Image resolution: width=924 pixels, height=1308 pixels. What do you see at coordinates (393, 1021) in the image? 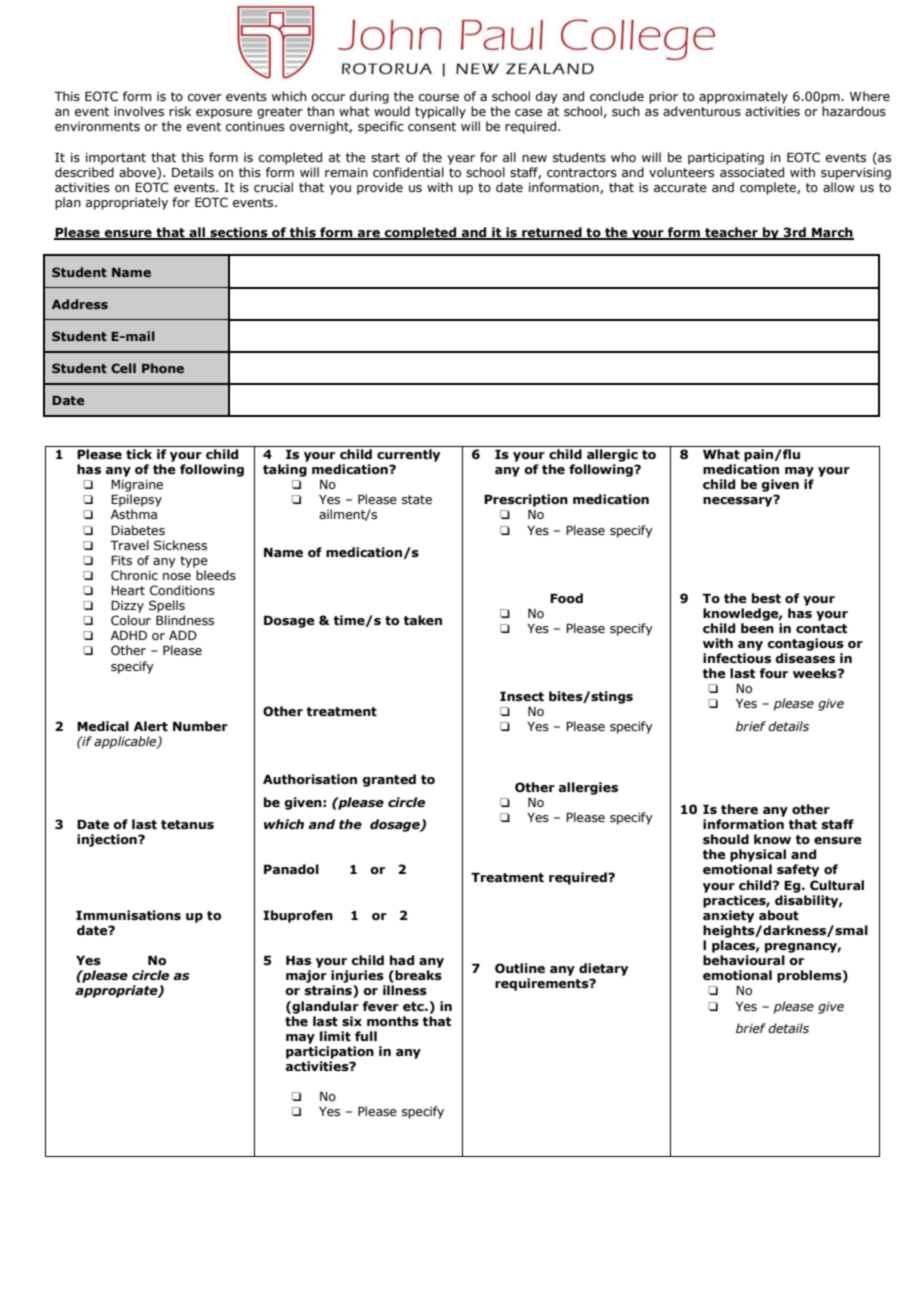
I see `months` at bounding box center [393, 1021].
